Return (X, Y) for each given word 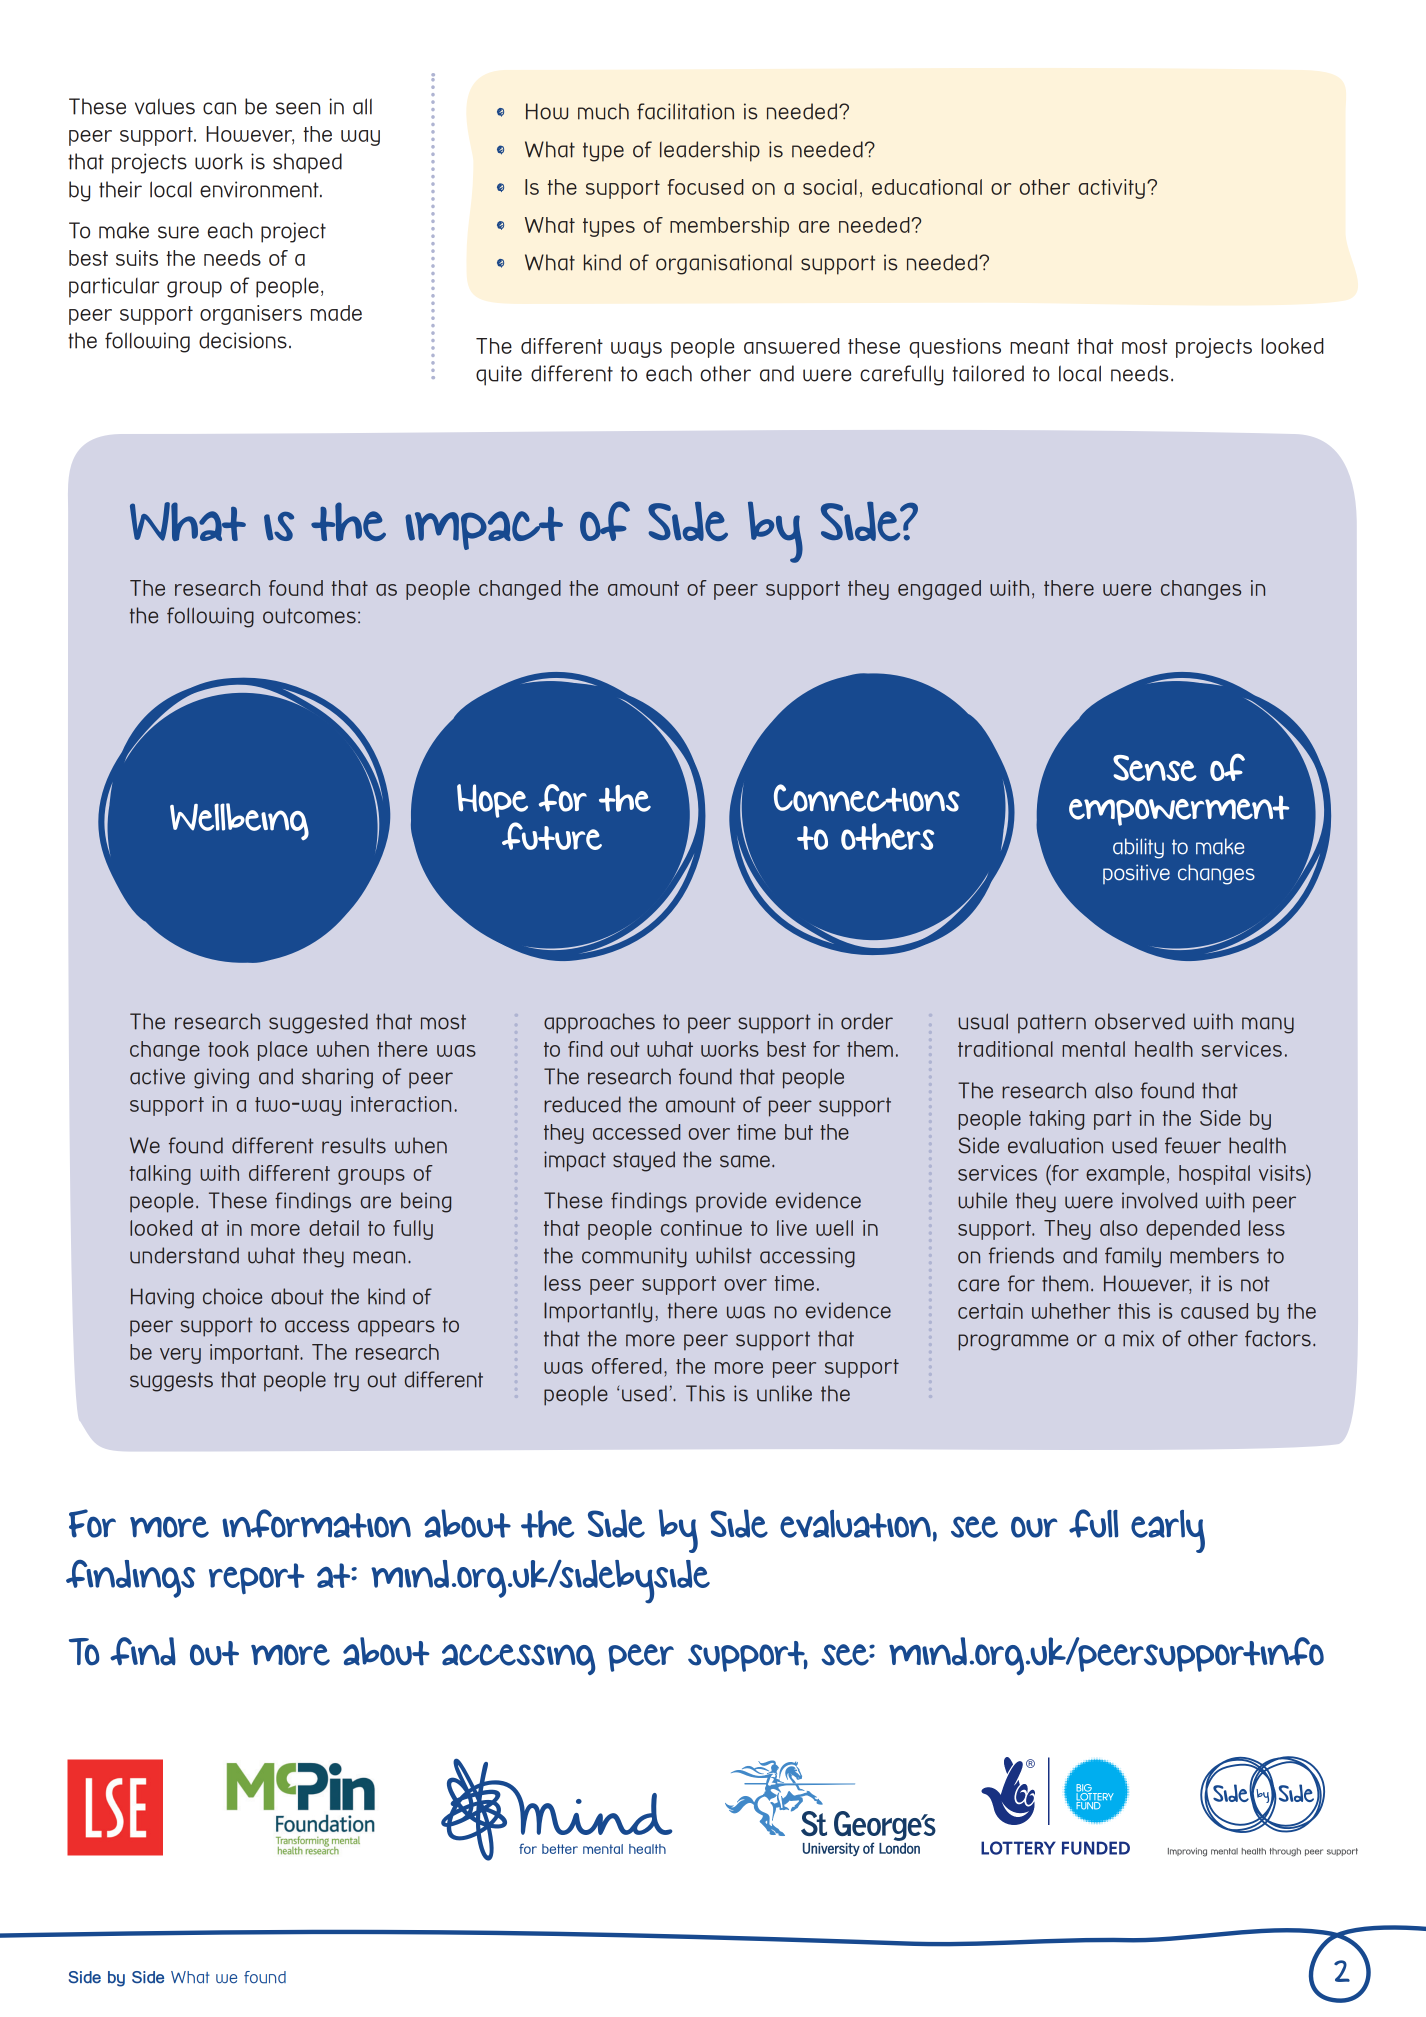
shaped (307, 163)
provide (731, 1202)
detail (334, 1228)
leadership (710, 151)
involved (1159, 1200)
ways (636, 350)
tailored (988, 373)
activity (1111, 189)
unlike (784, 1393)
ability (1138, 848)
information (316, 1523)
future (552, 836)
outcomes (309, 616)
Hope (492, 801)
